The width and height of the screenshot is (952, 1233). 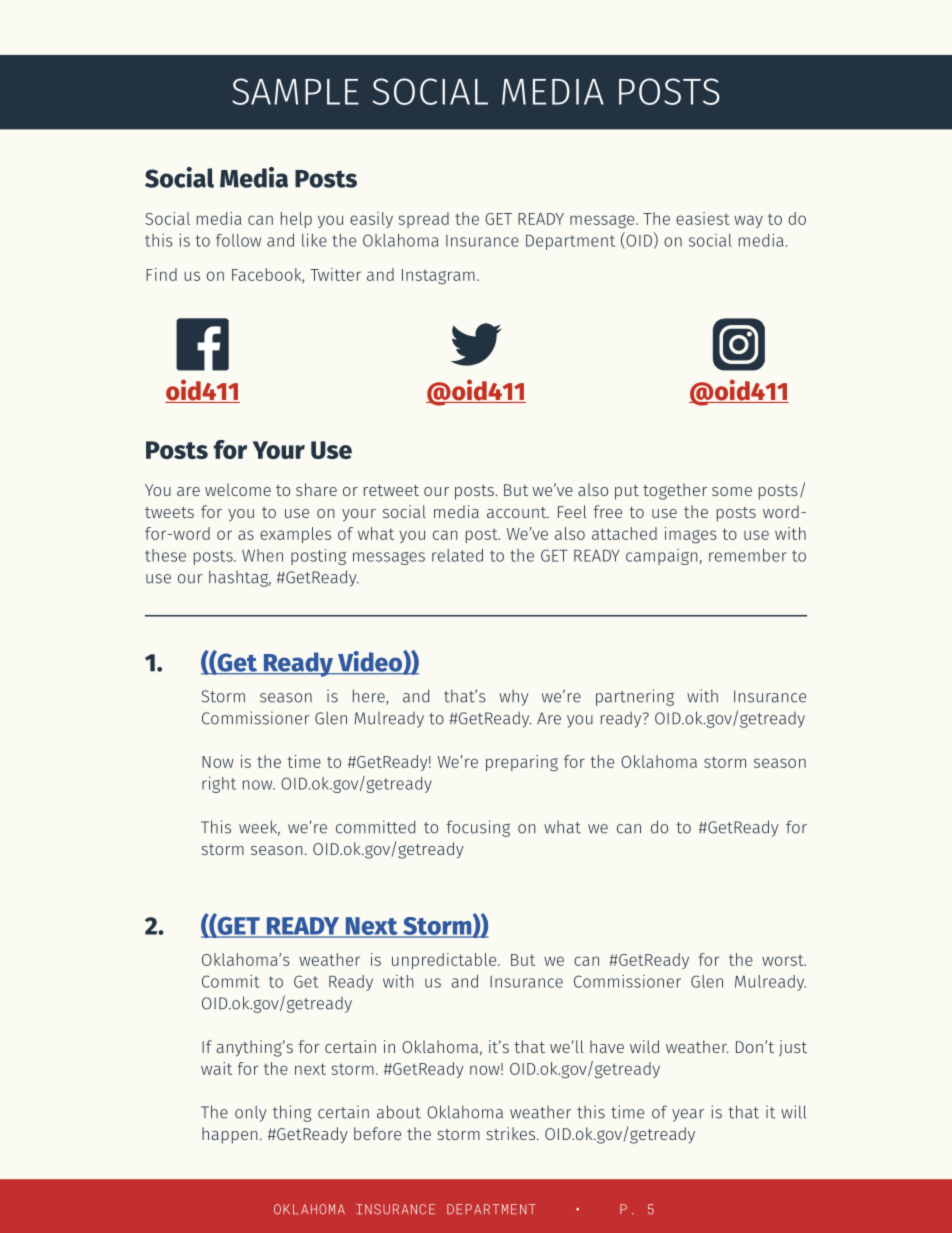 What do you see at coordinates (457, 555) in the screenshot?
I see `related` at bounding box center [457, 555].
